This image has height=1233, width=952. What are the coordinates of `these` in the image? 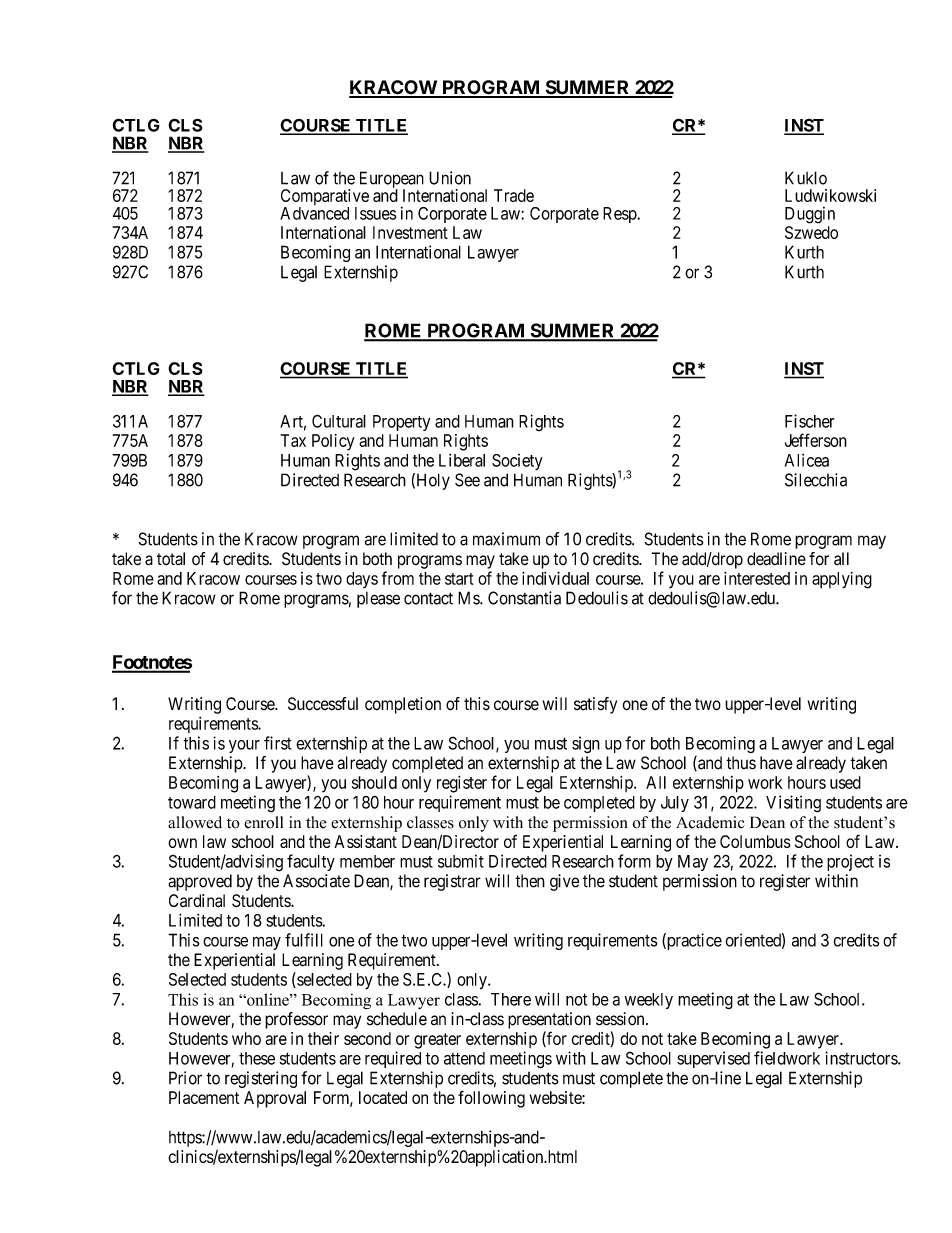 It's located at (257, 1058).
